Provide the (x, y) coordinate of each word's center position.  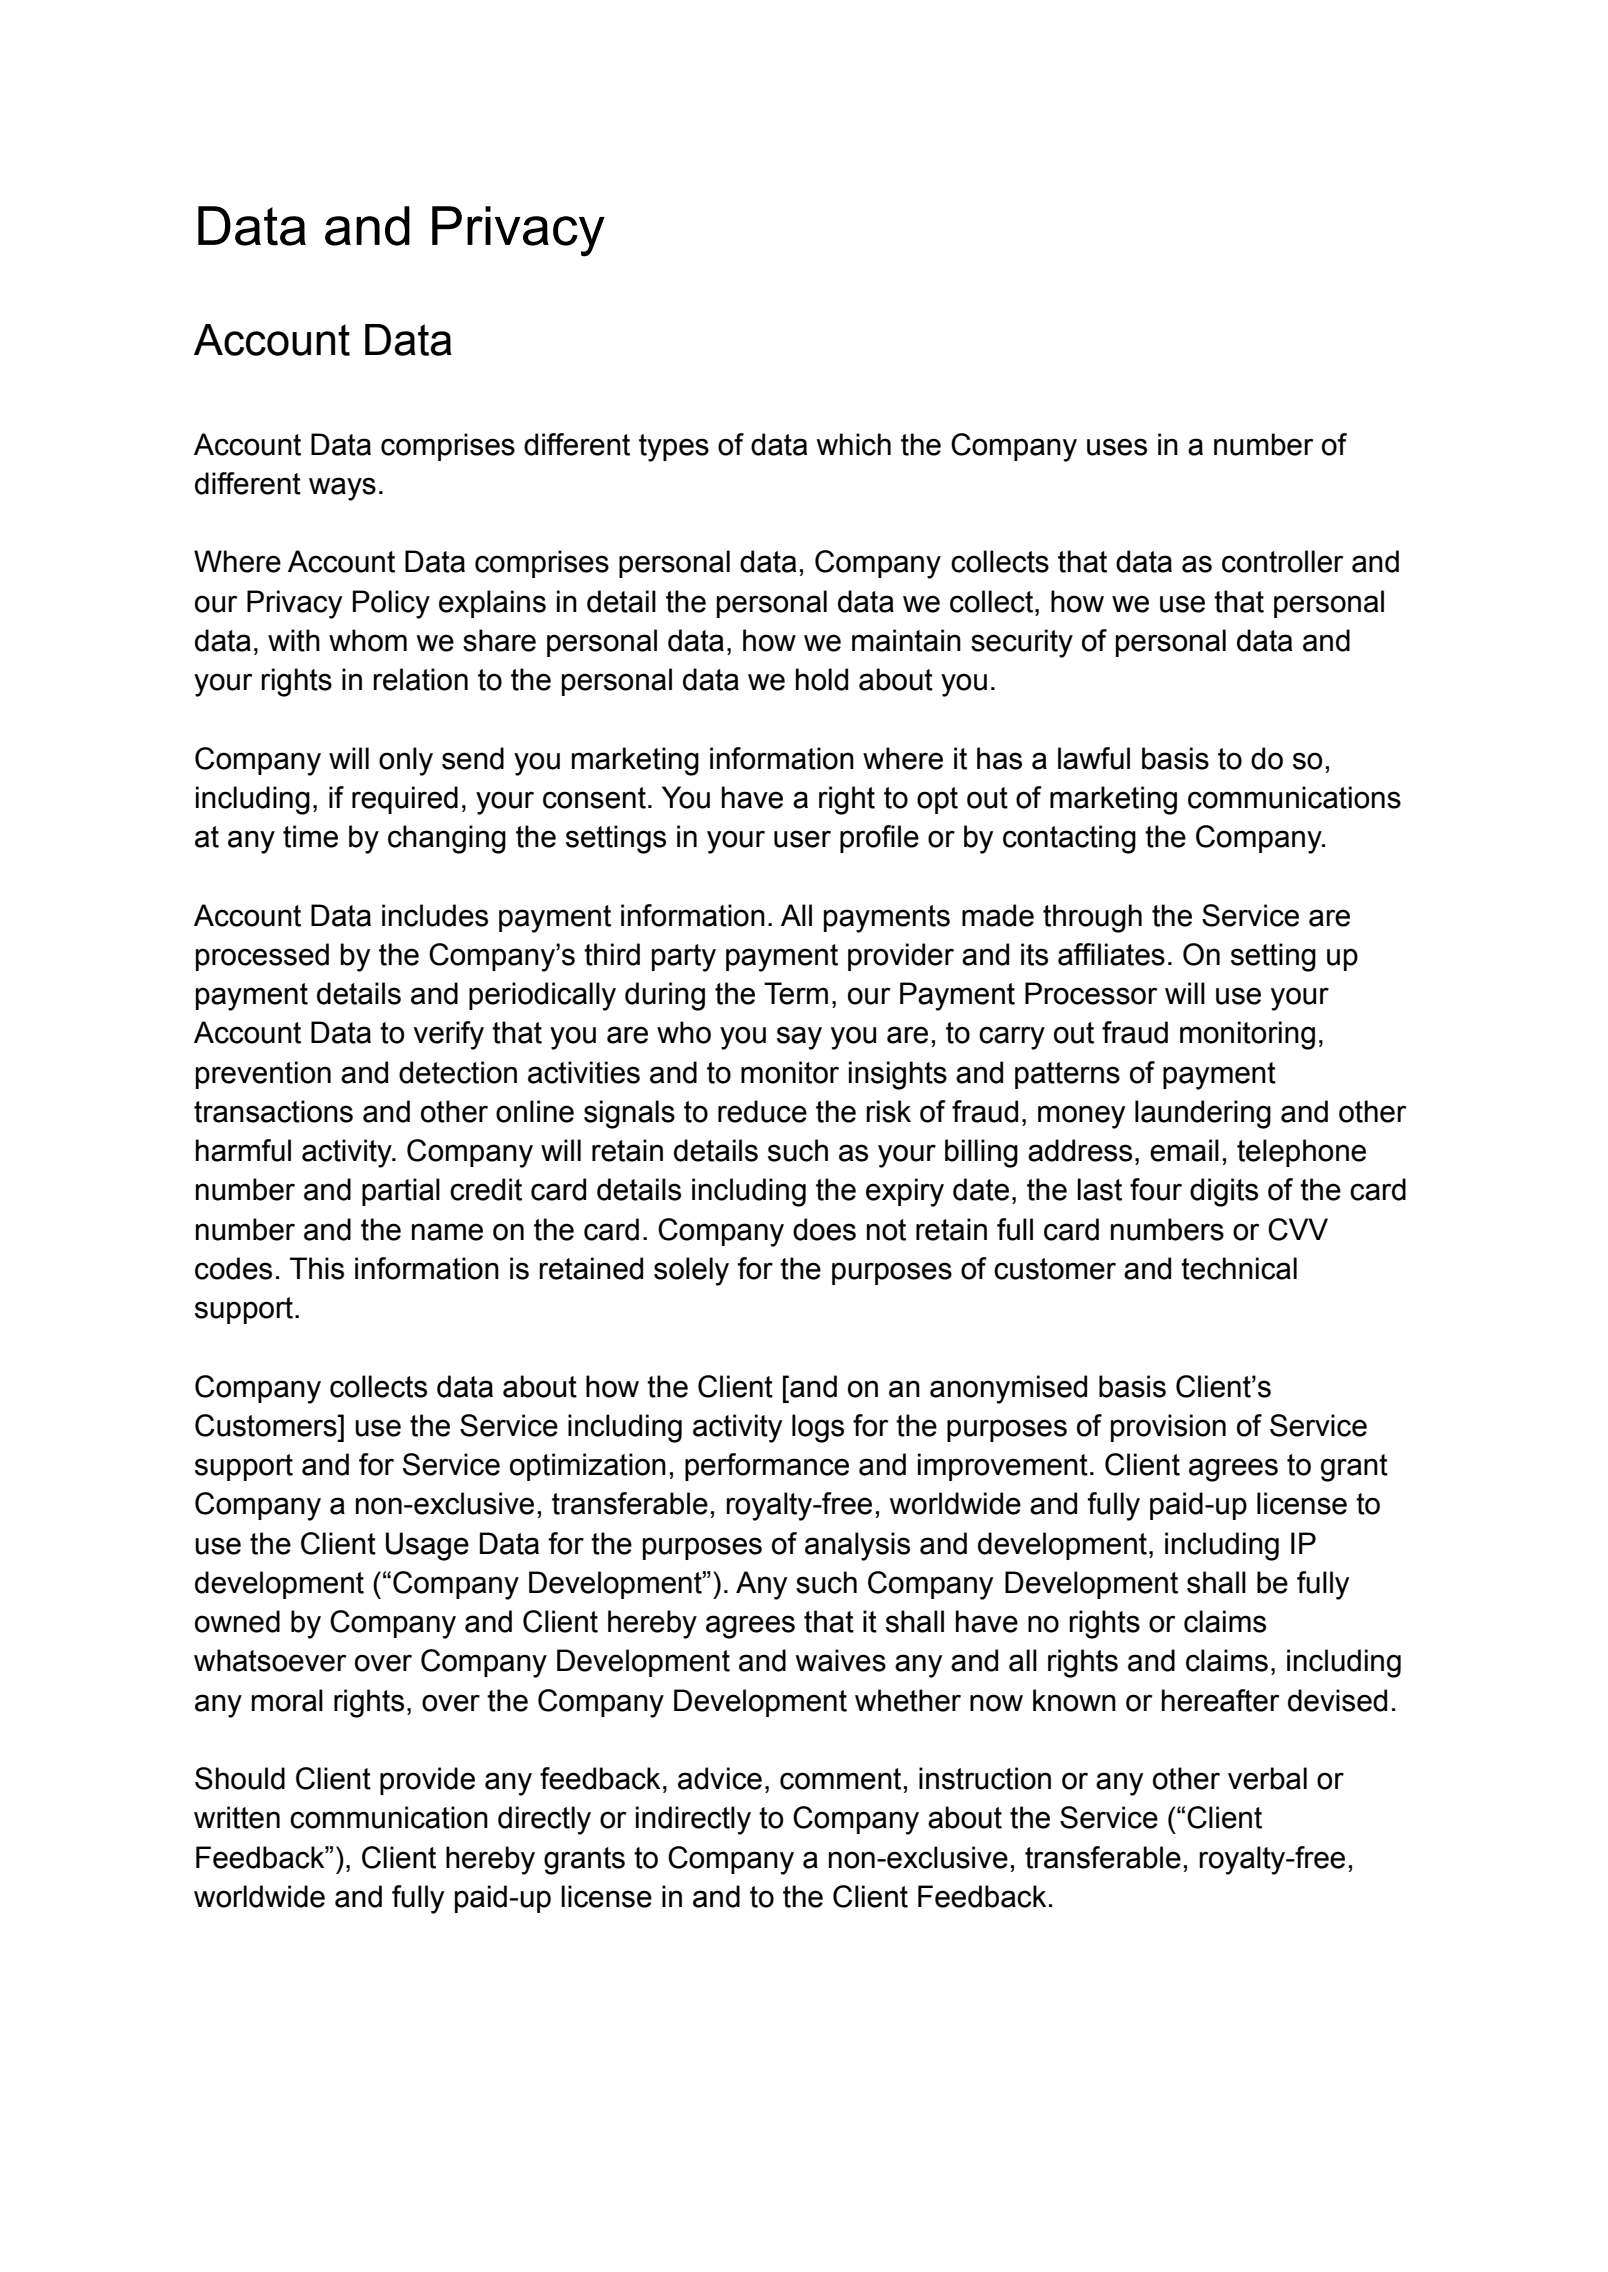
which (854, 444)
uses (1117, 447)
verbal (1267, 1778)
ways (342, 489)
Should (240, 1778)
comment (840, 1779)
